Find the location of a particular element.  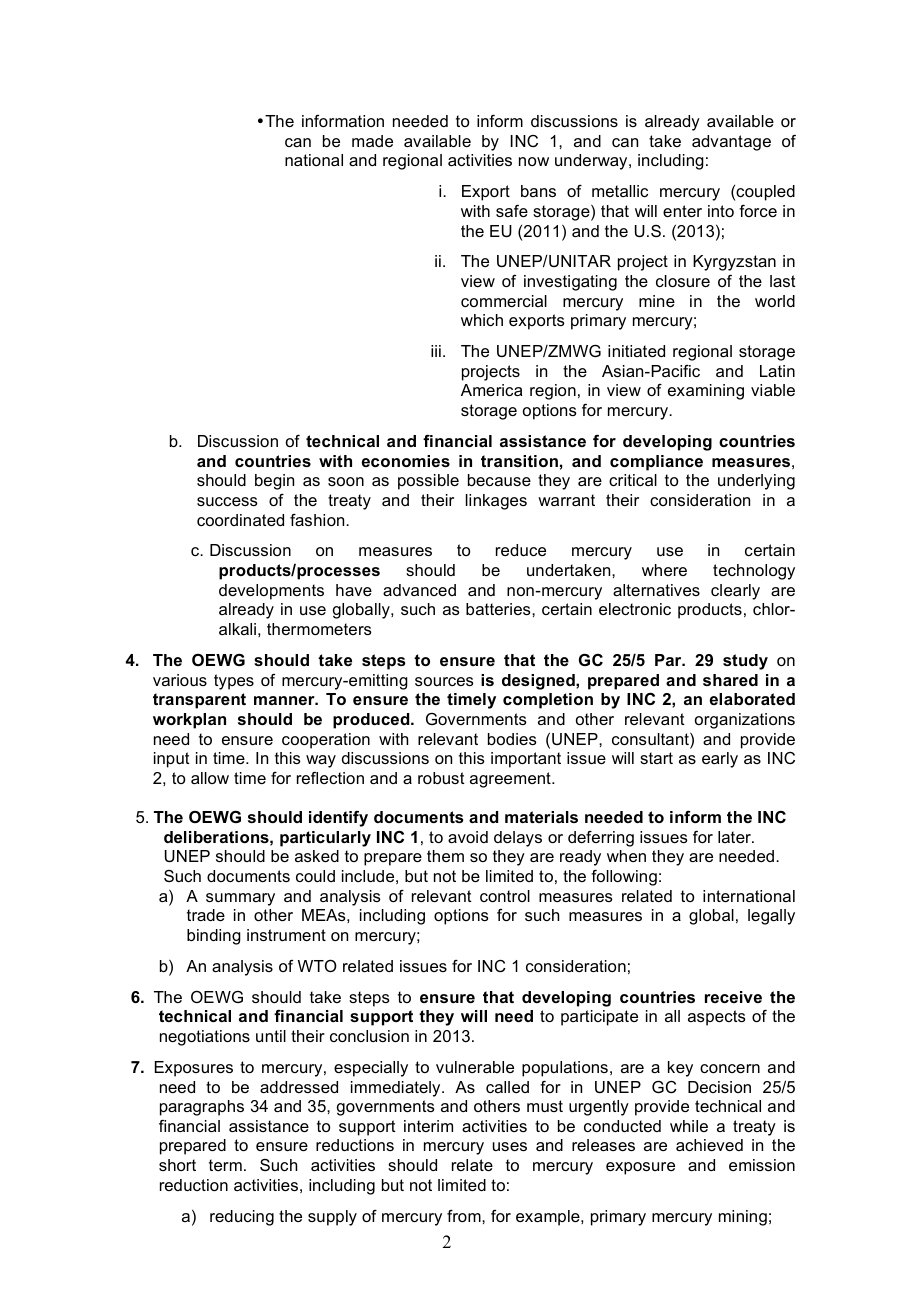

term is located at coordinates (225, 1165).
